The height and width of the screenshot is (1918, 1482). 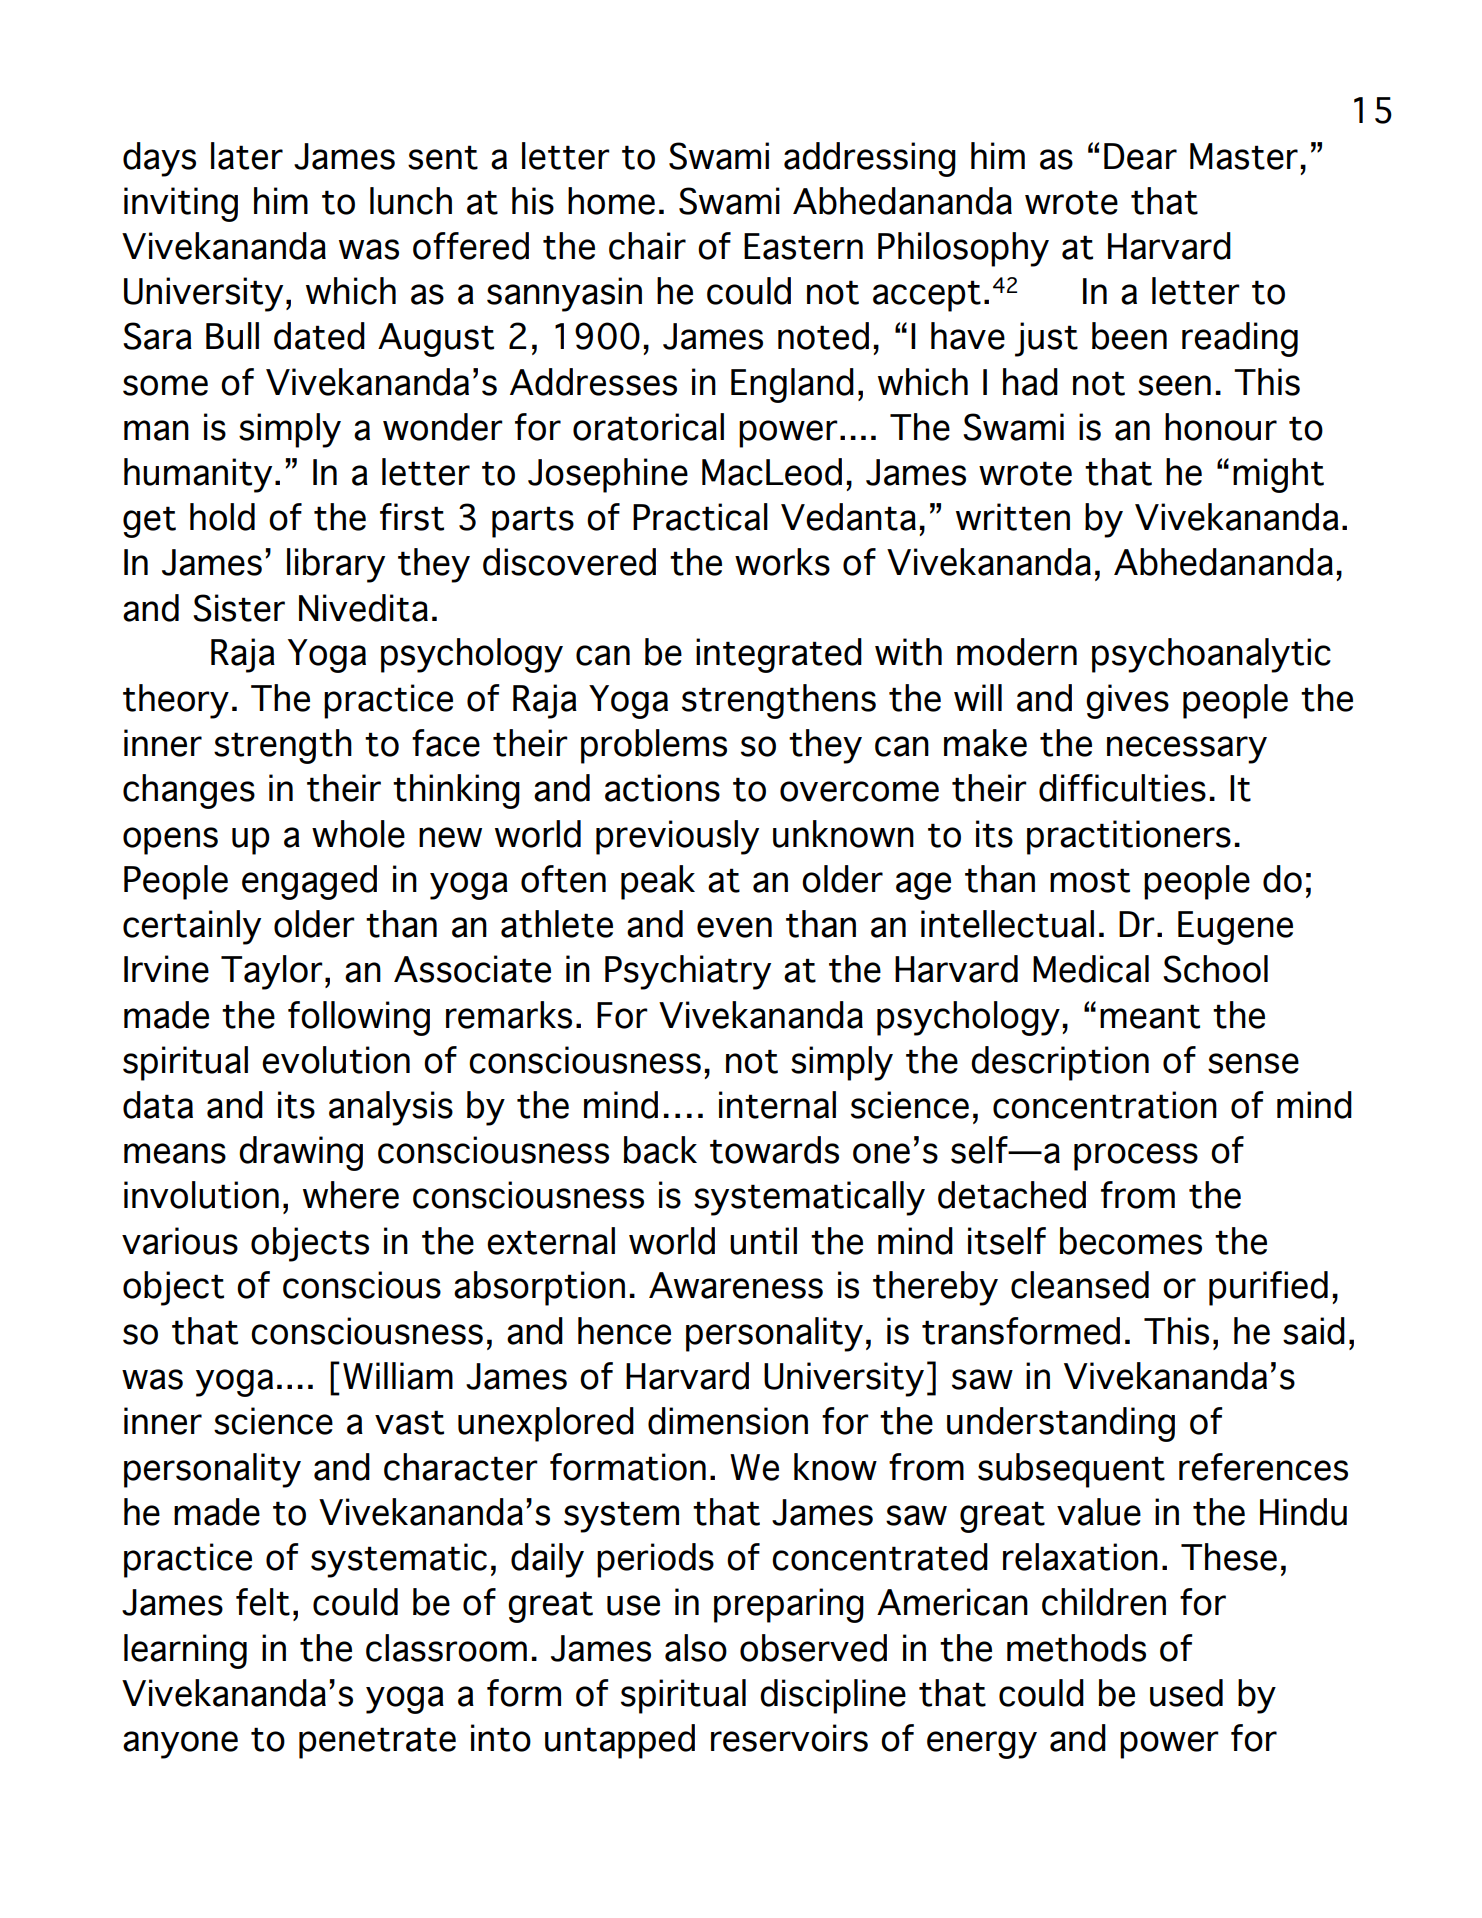 I want to click on Practical, so click(x=700, y=517).
